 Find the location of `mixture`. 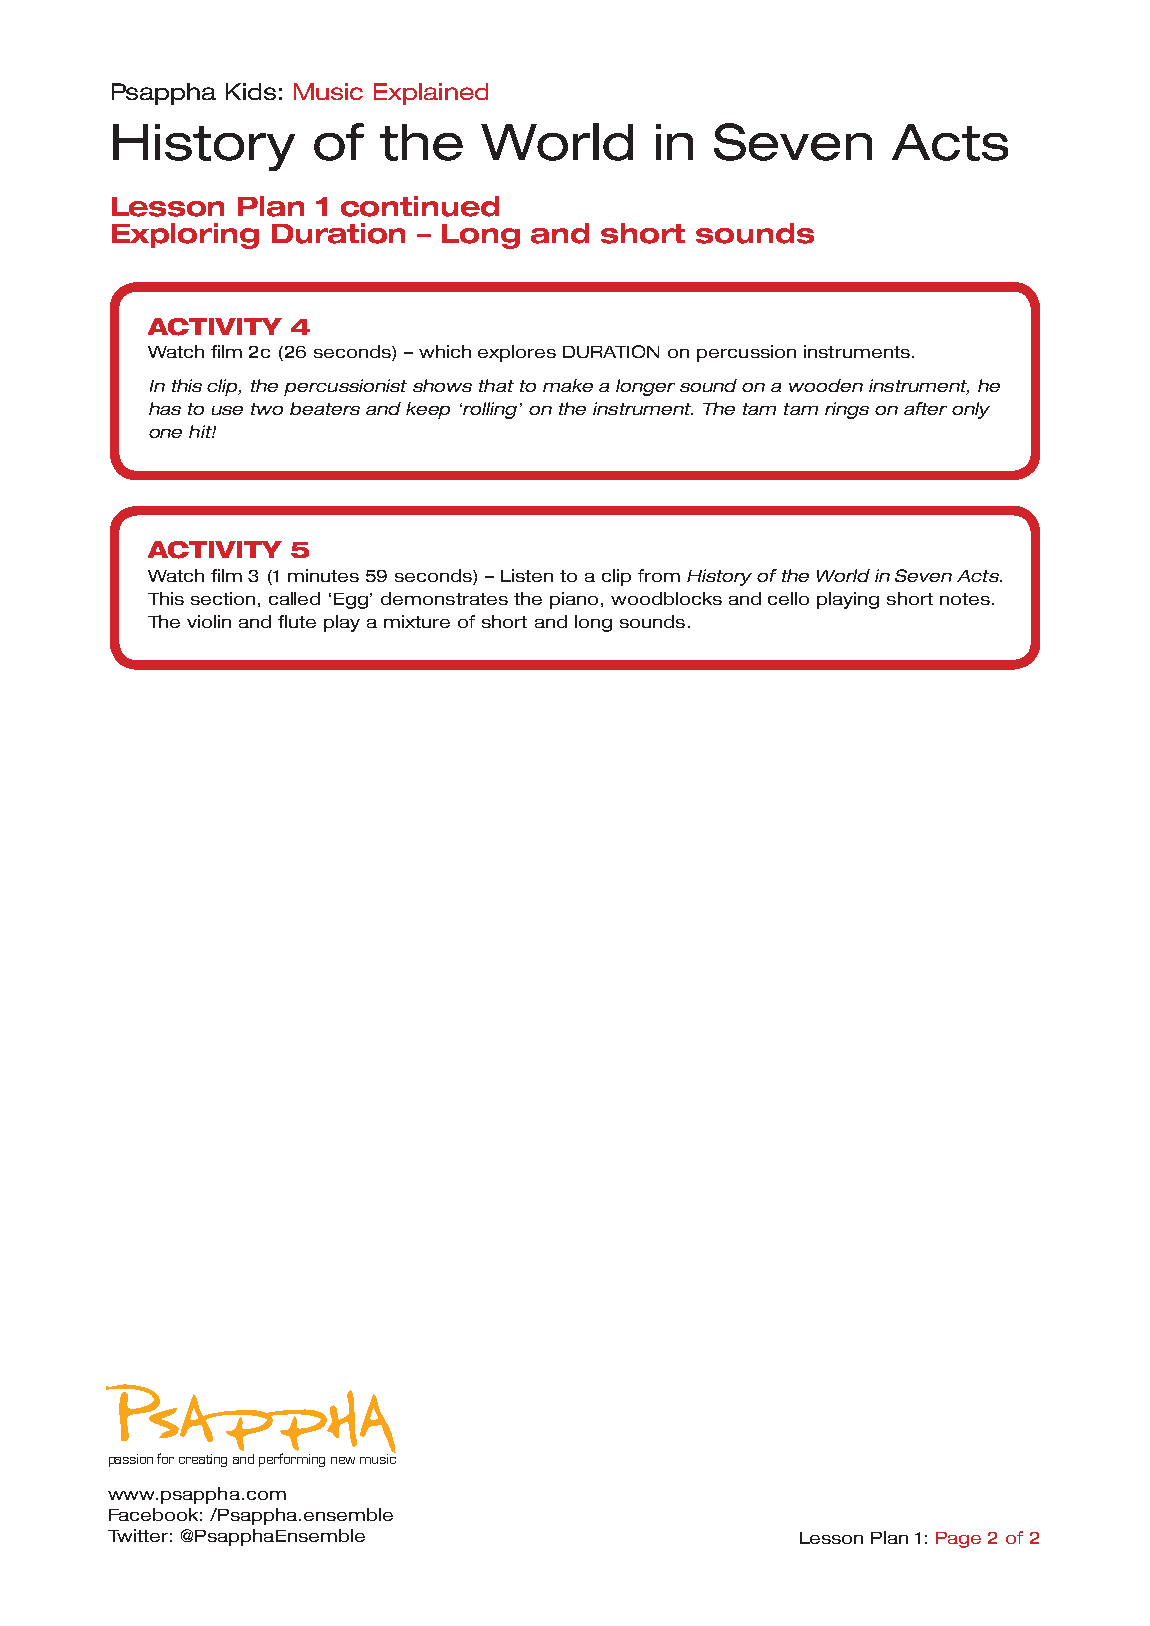

mixture is located at coordinates (417, 621).
